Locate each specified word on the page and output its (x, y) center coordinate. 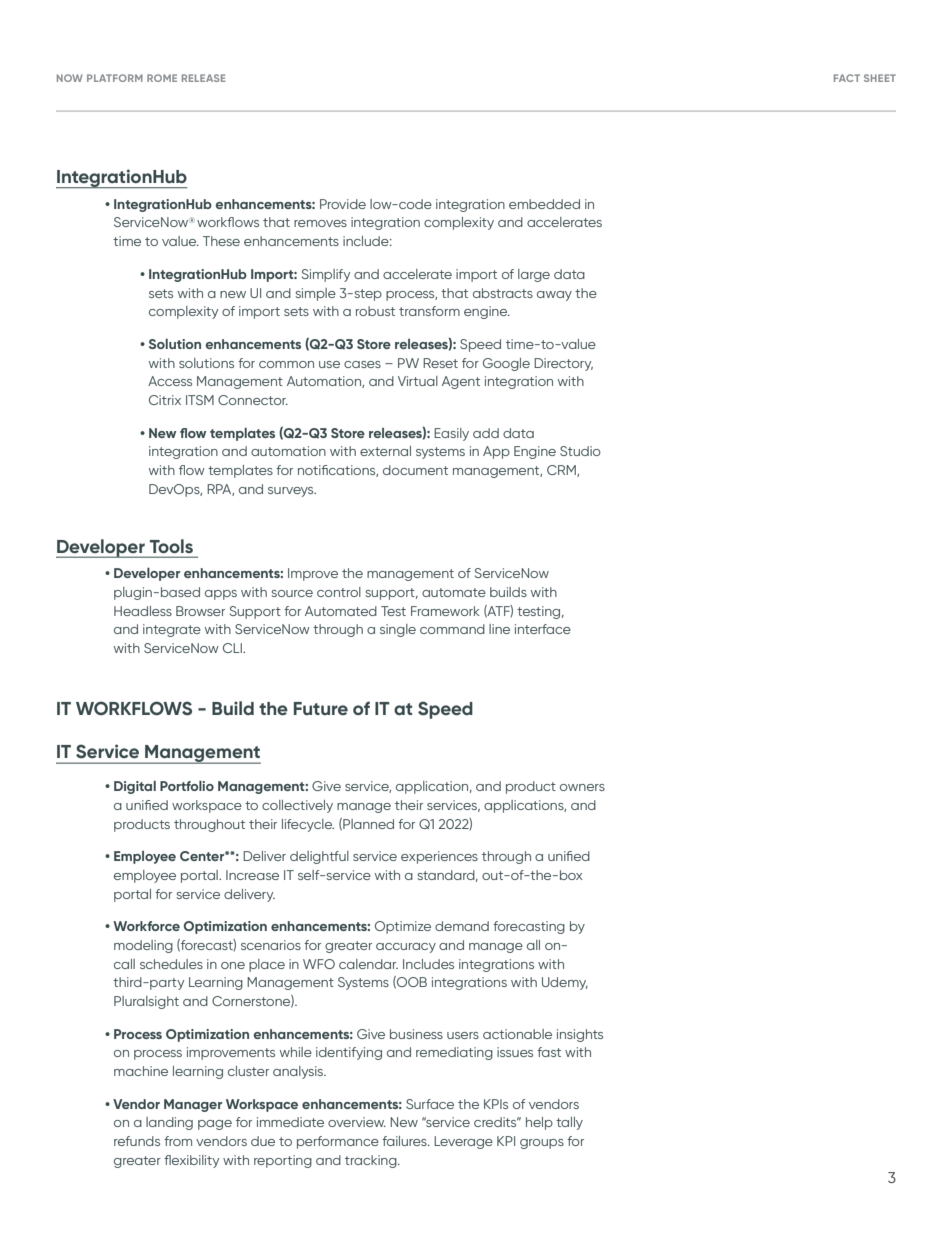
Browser (200, 611)
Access (170, 381)
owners (582, 787)
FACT (847, 78)
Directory (563, 364)
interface (543, 629)
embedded (544, 204)
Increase (252, 875)
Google (506, 364)
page (215, 1125)
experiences (439, 857)
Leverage (463, 1142)
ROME (162, 78)
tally (569, 1123)
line (499, 629)
